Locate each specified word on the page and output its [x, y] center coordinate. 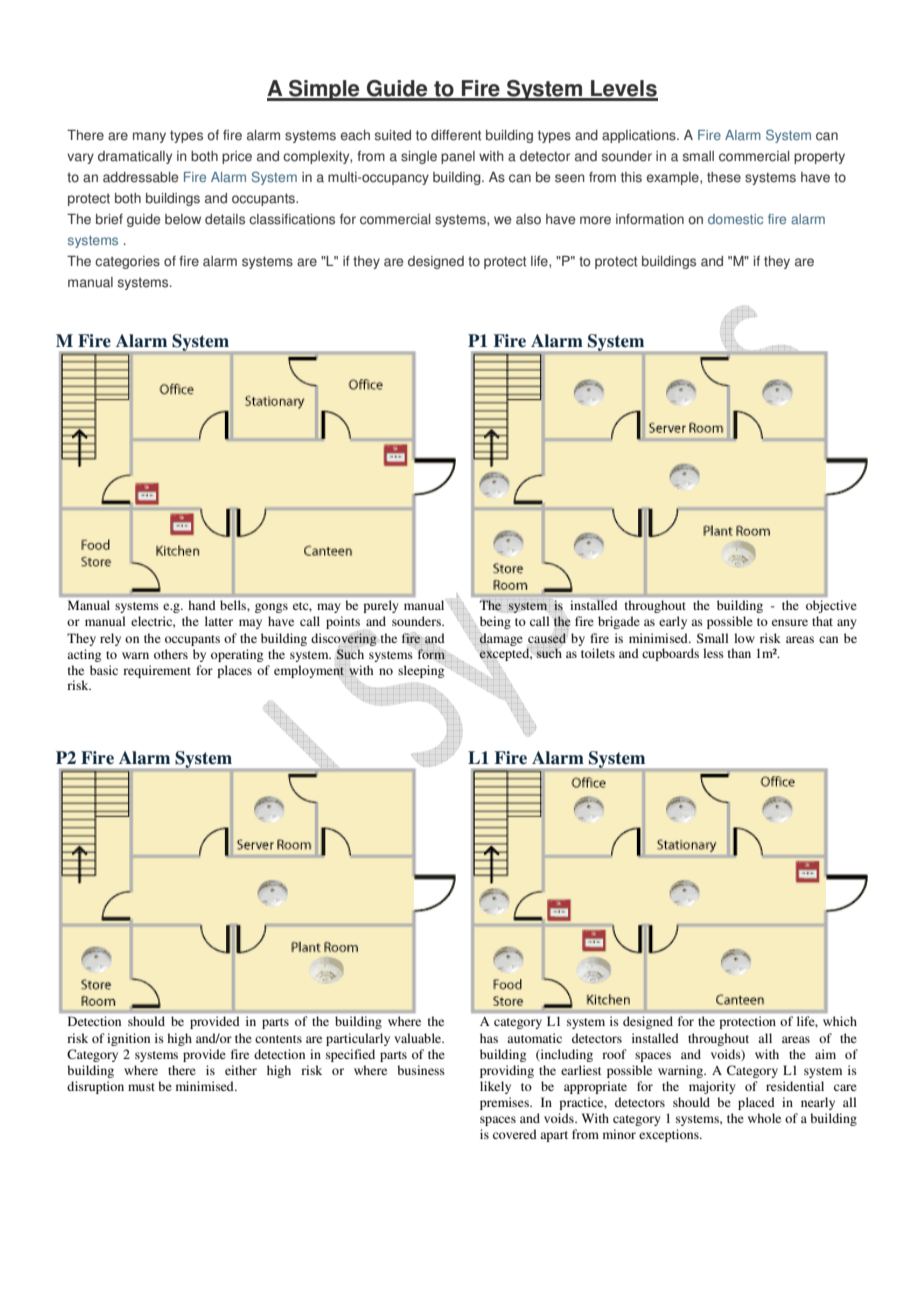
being [495, 622]
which [840, 1021]
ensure [790, 622]
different [456, 135]
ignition [128, 1039]
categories [127, 262]
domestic [735, 219]
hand [202, 605]
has [489, 1038]
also [528, 219]
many [149, 137]
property [819, 157]
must [141, 1087]
